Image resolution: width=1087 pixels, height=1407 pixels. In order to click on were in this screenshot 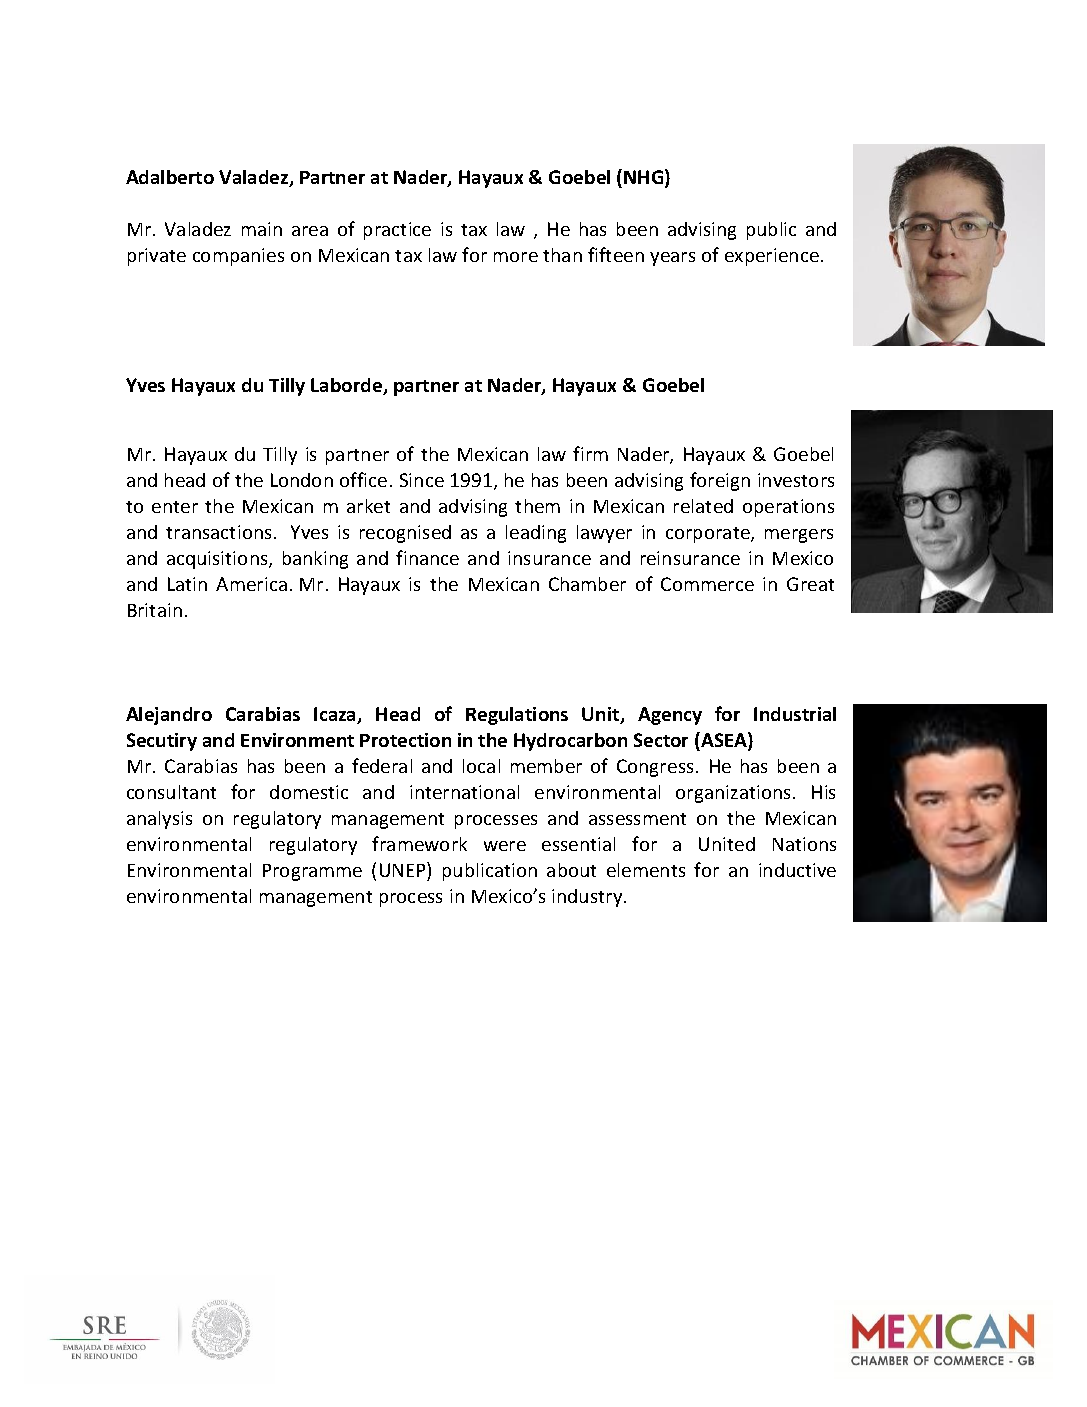, I will do `click(505, 846)`.
